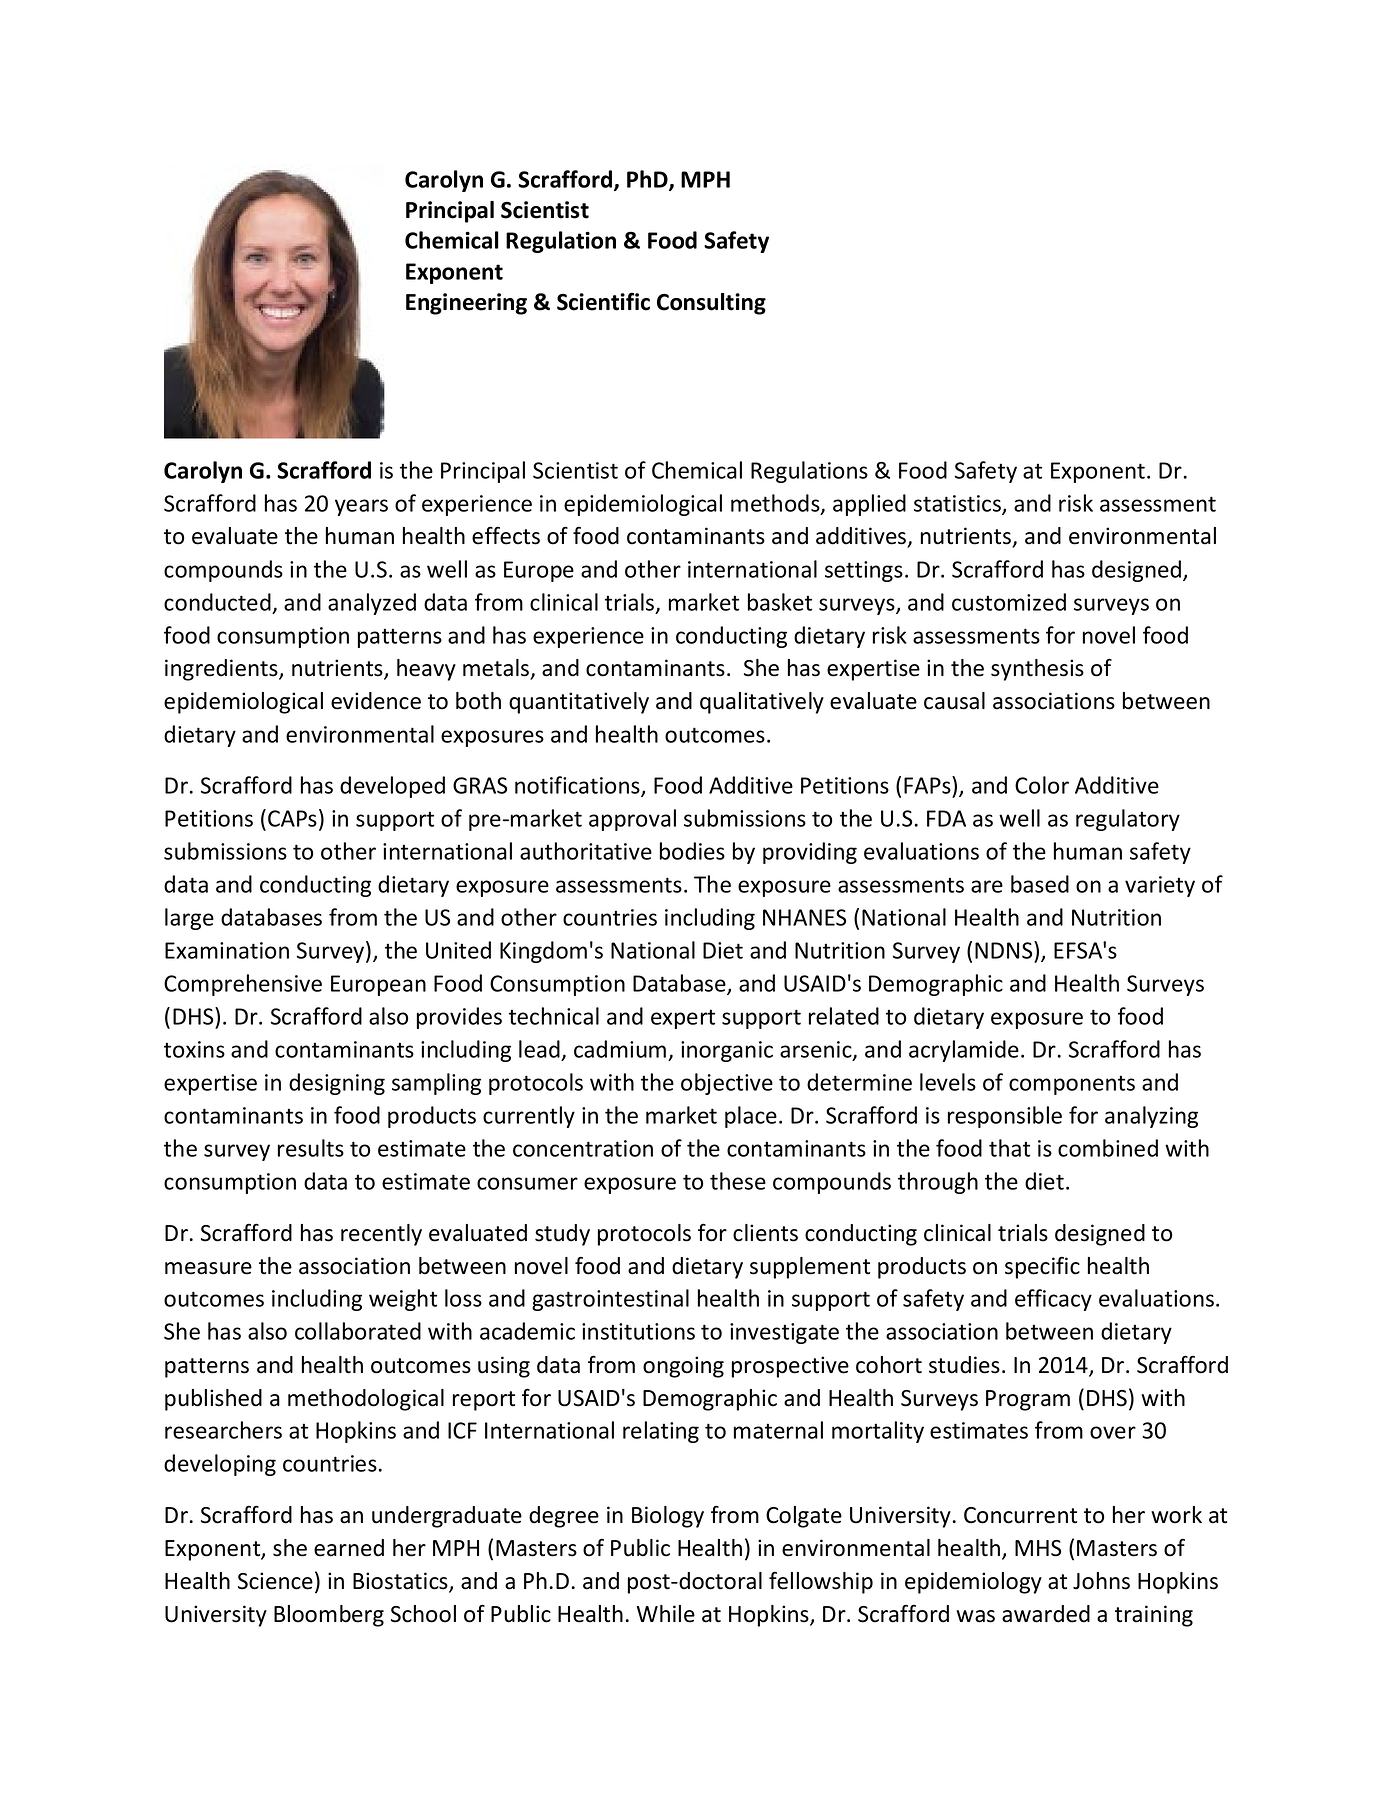 The height and width of the screenshot is (1804, 1394). What do you see at coordinates (1037, 670) in the screenshot?
I see `synthesis` at bounding box center [1037, 670].
